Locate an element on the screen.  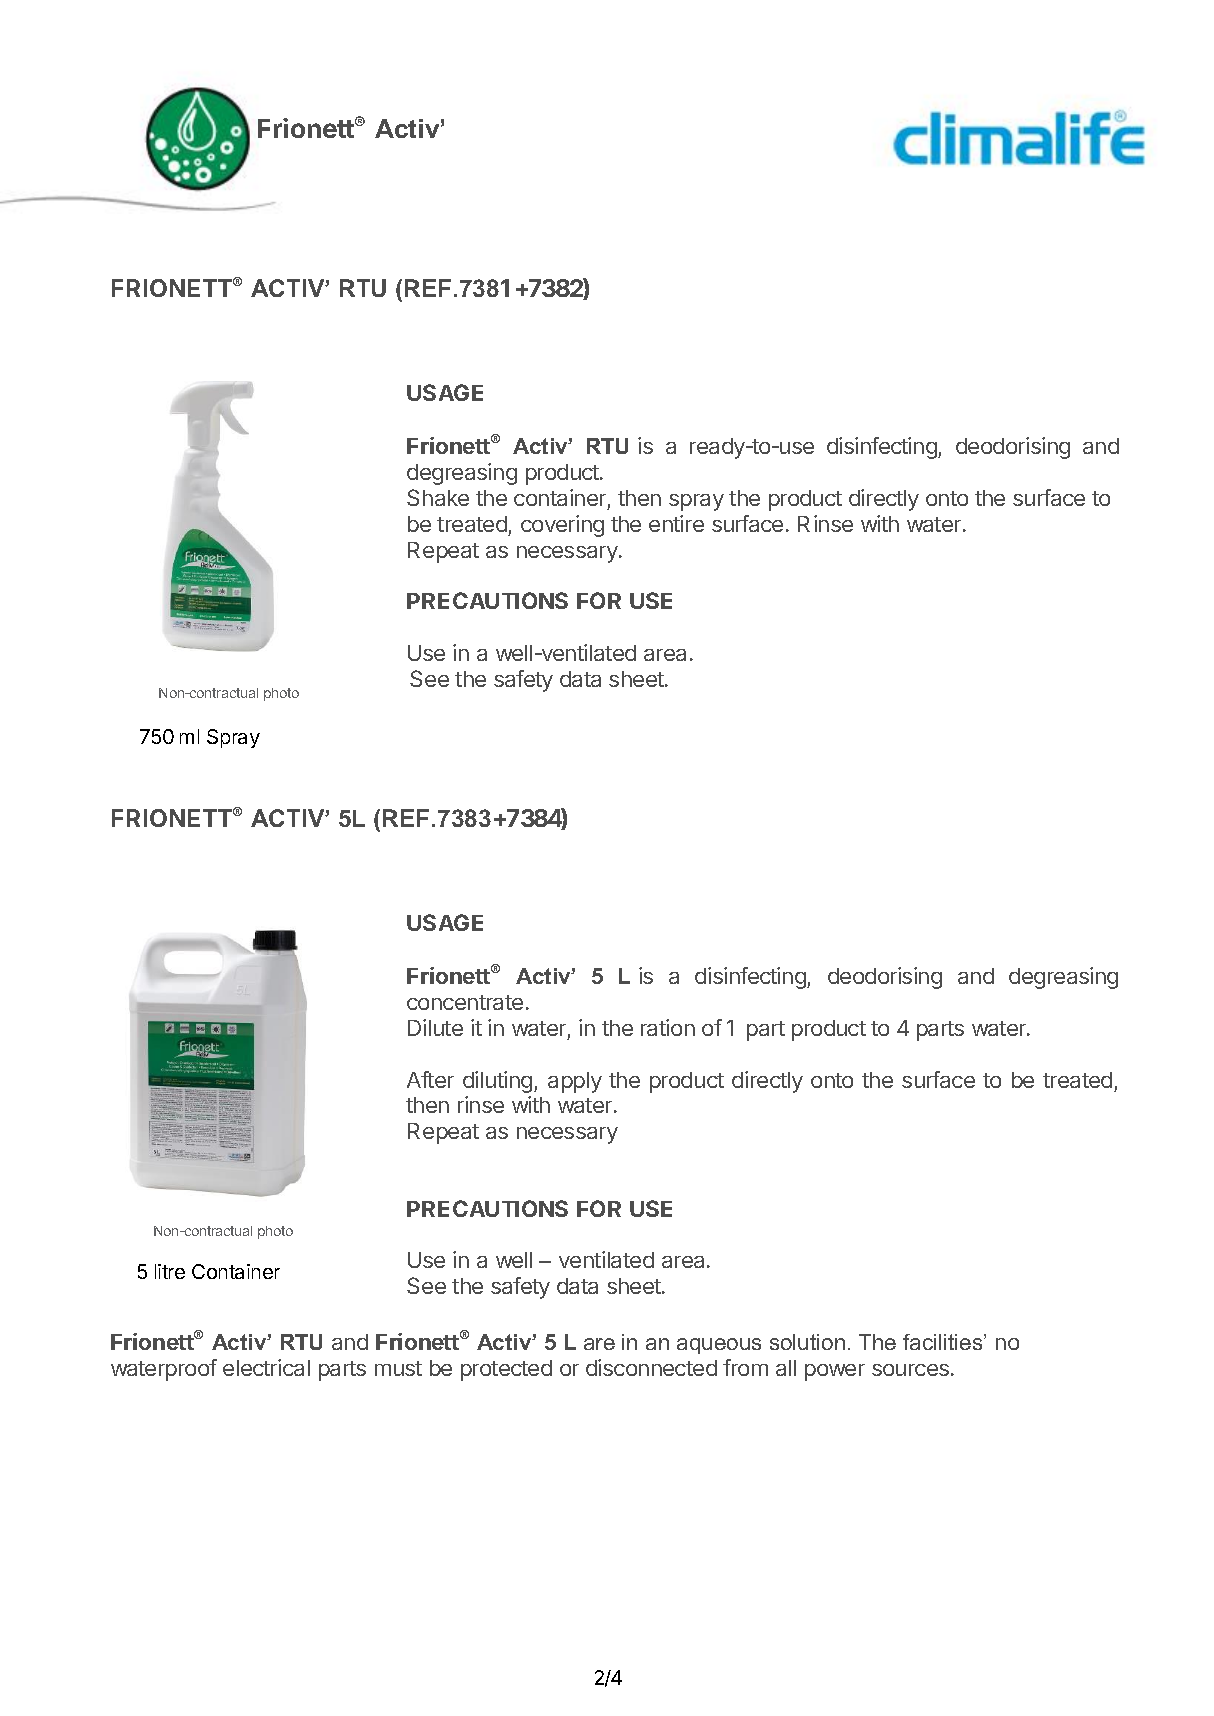
covering is located at coordinates (562, 526).
